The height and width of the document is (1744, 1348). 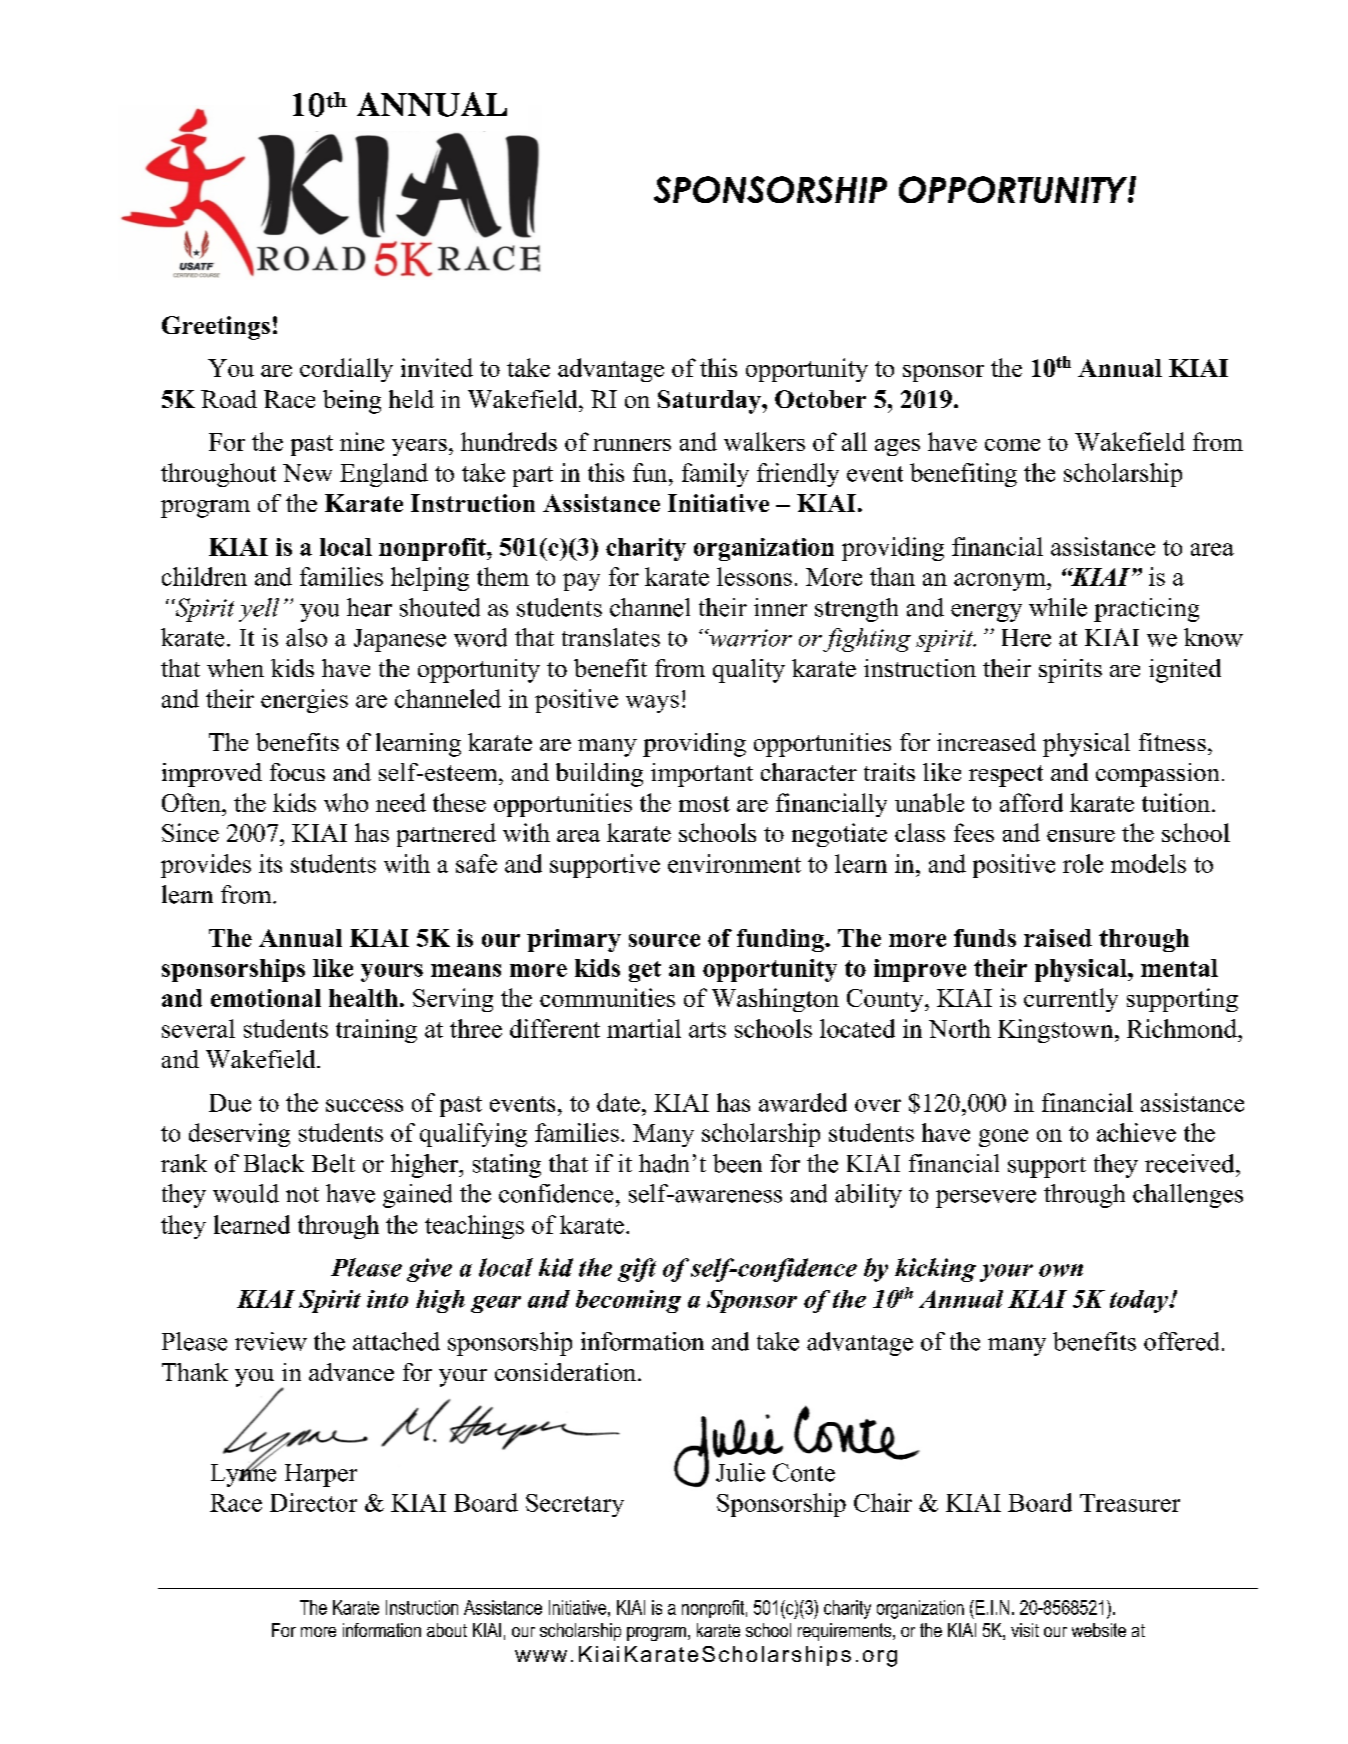 I want to click on currently, so click(x=1071, y=1000).
